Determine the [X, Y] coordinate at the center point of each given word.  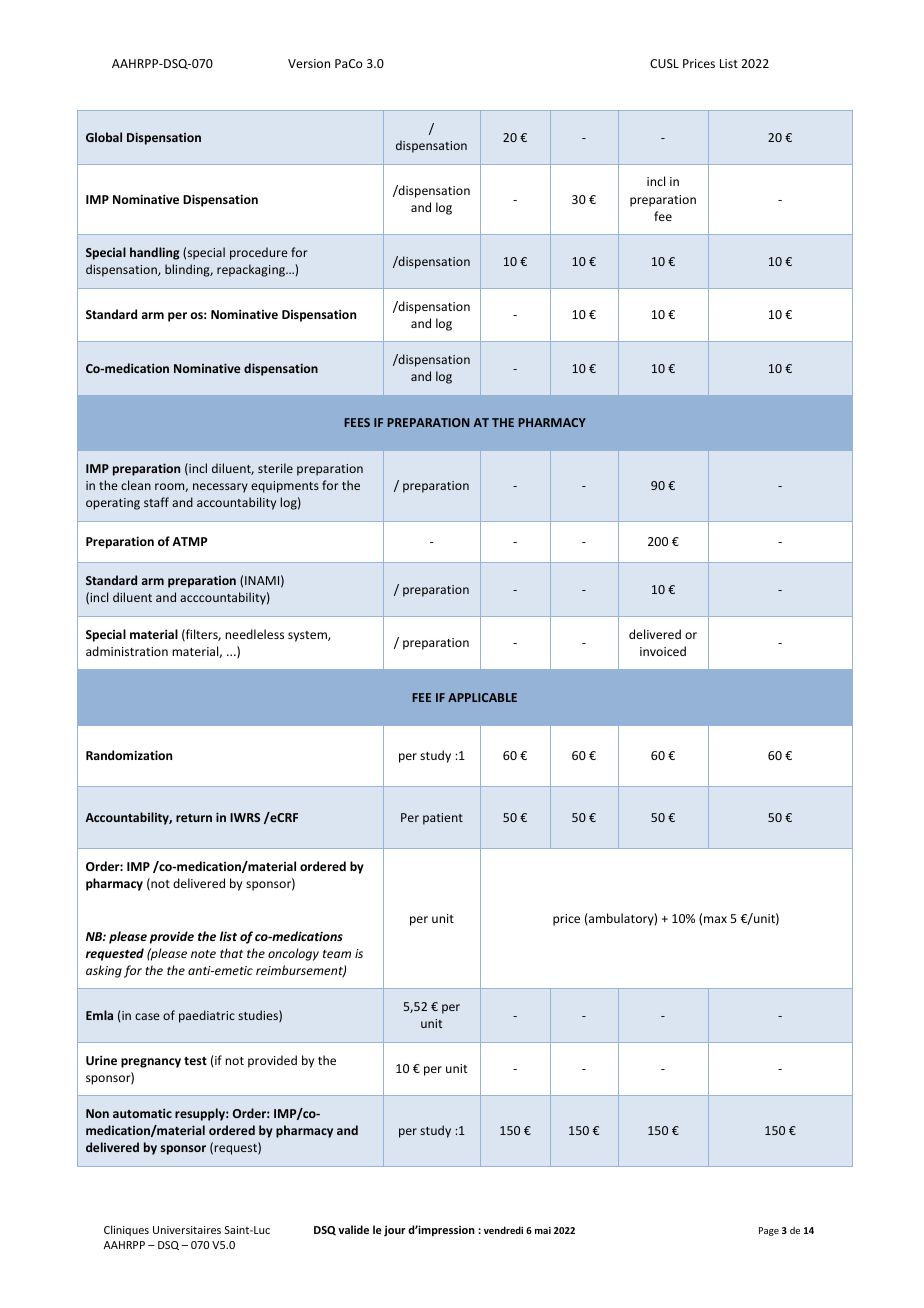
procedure [259, 253]
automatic [142, 1113]
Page [769, 1231]
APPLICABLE [482, 697]
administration [127, 651]
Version [309, 63]
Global [104, 137]
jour [395, 1230]
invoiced [663, 651]
